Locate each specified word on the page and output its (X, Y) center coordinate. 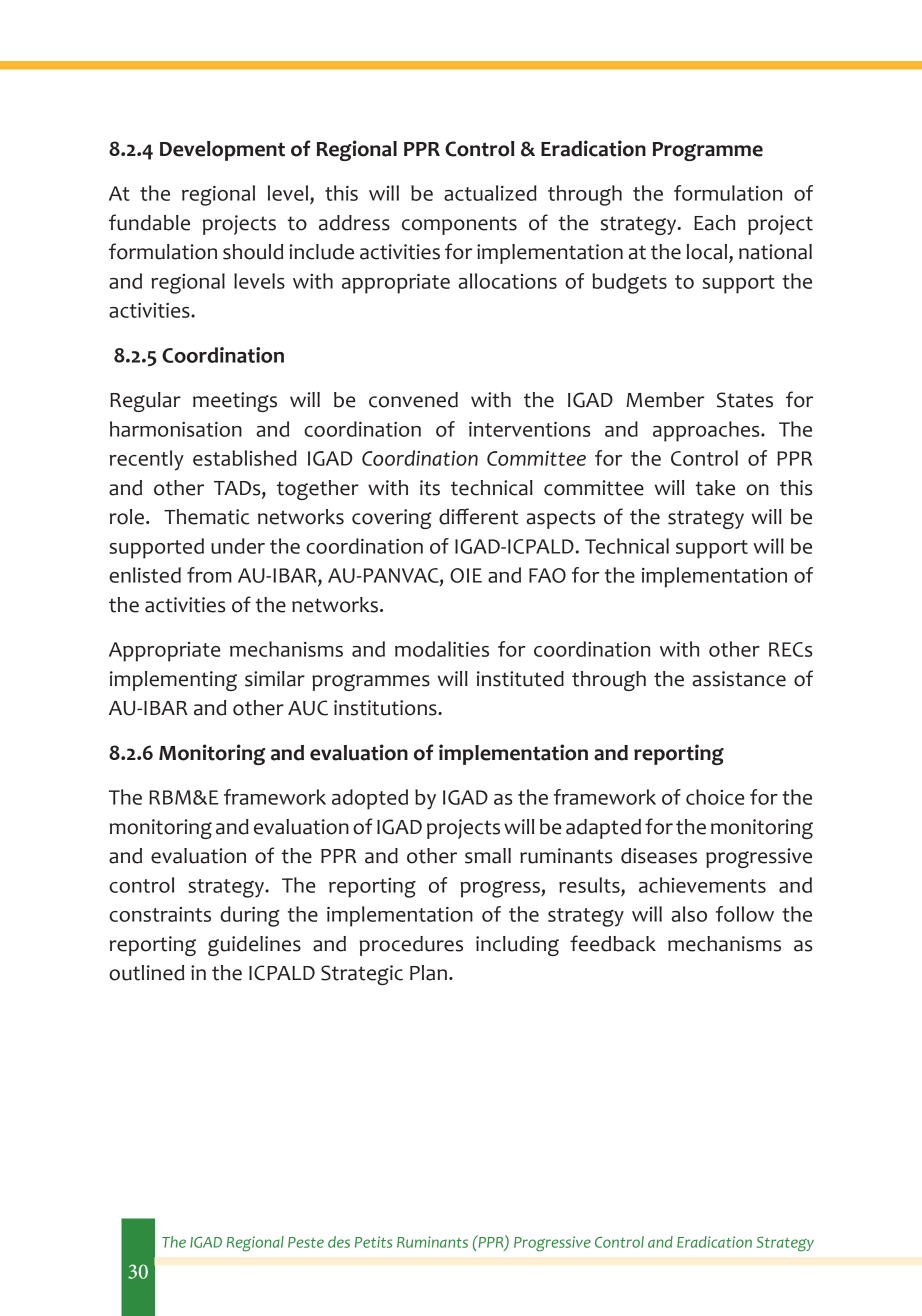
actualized (490, 193)
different (479, 516)
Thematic (206, 517)
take (715, 488)
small (488, 856)
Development (222, 151)
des (339, 1242)
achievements (702, 885)
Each (714, 223)
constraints (160, 914)
